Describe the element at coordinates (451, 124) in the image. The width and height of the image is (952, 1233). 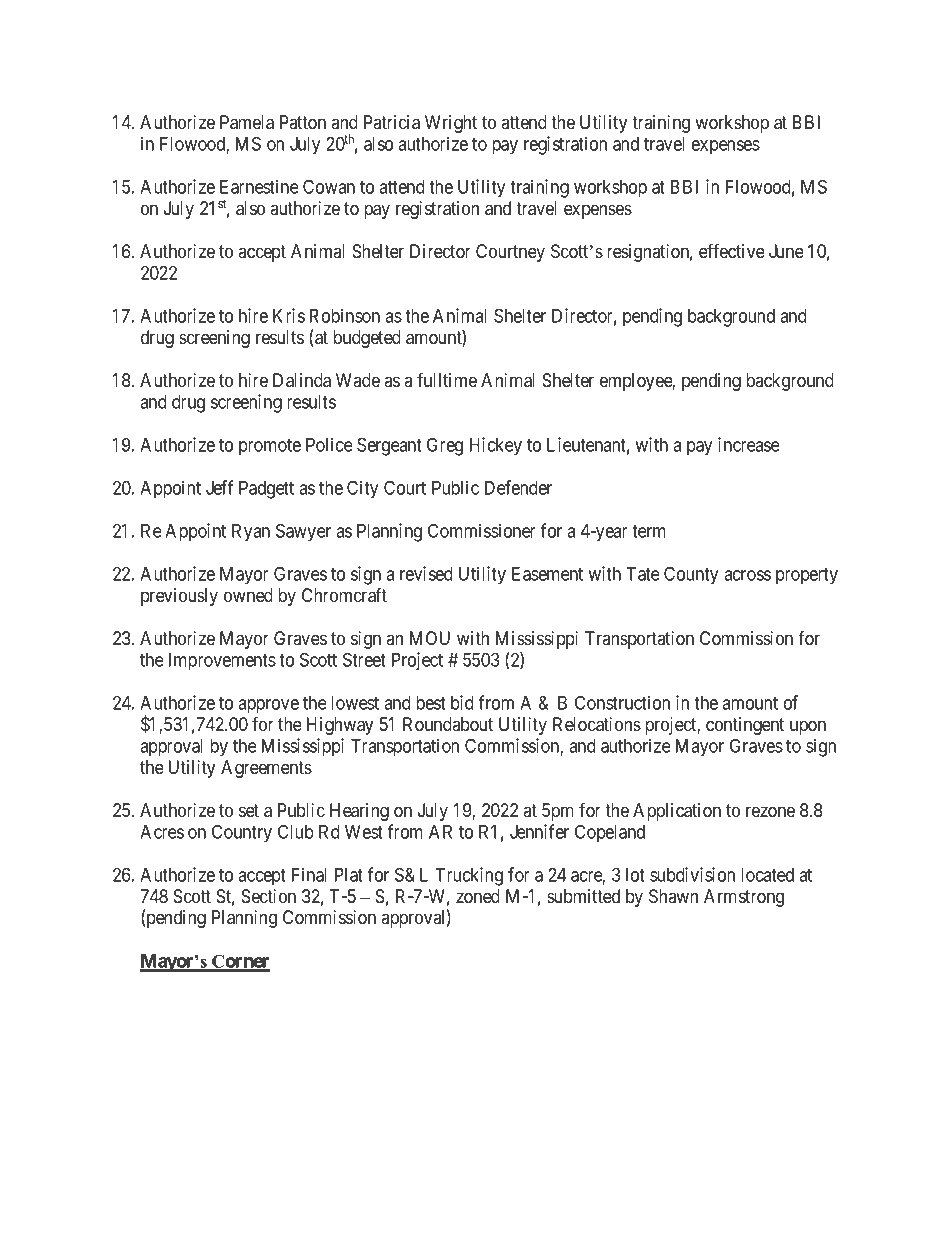
I see `Wright` at that location.
